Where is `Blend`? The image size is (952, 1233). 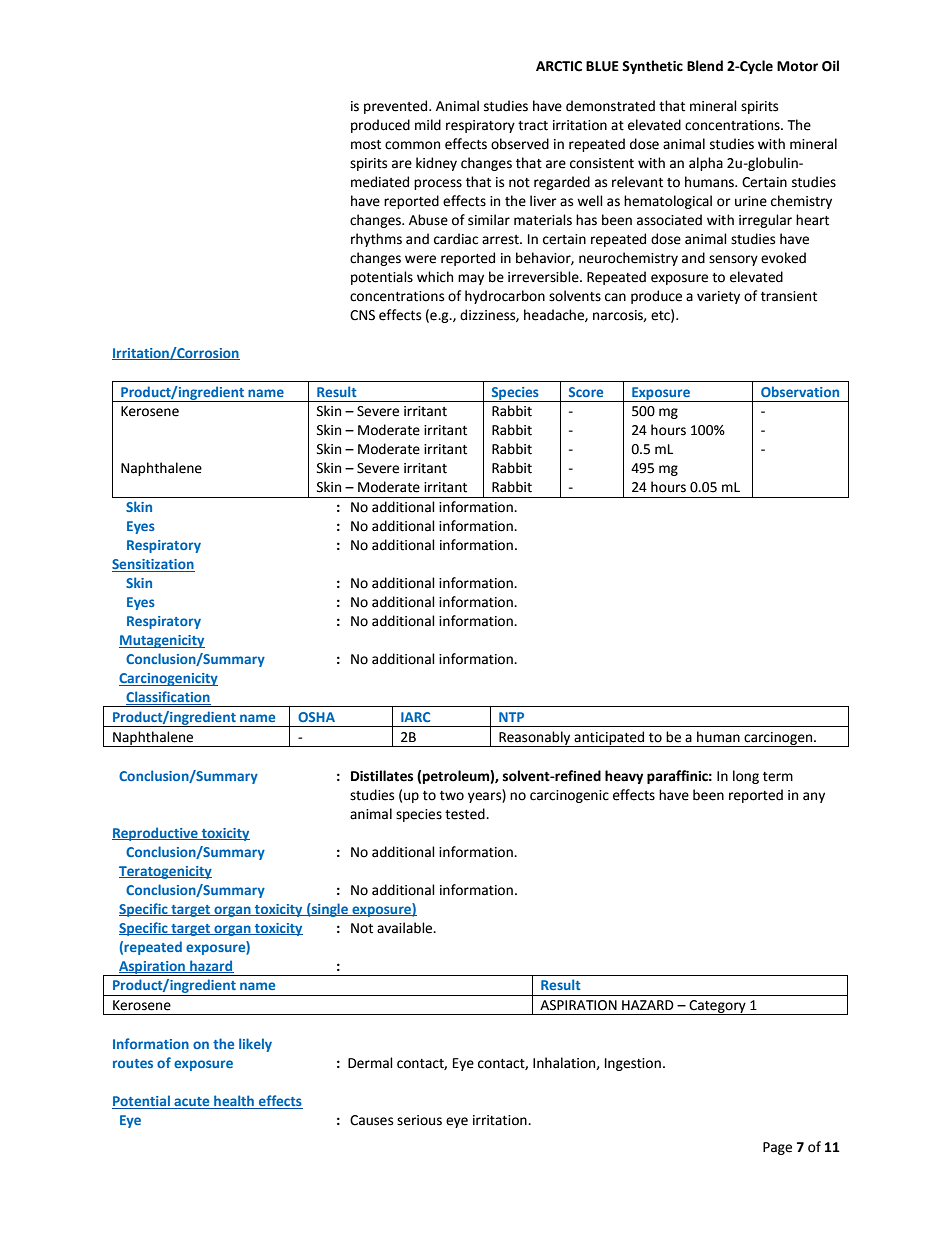 Blend is located at coordinates (705, 66).
